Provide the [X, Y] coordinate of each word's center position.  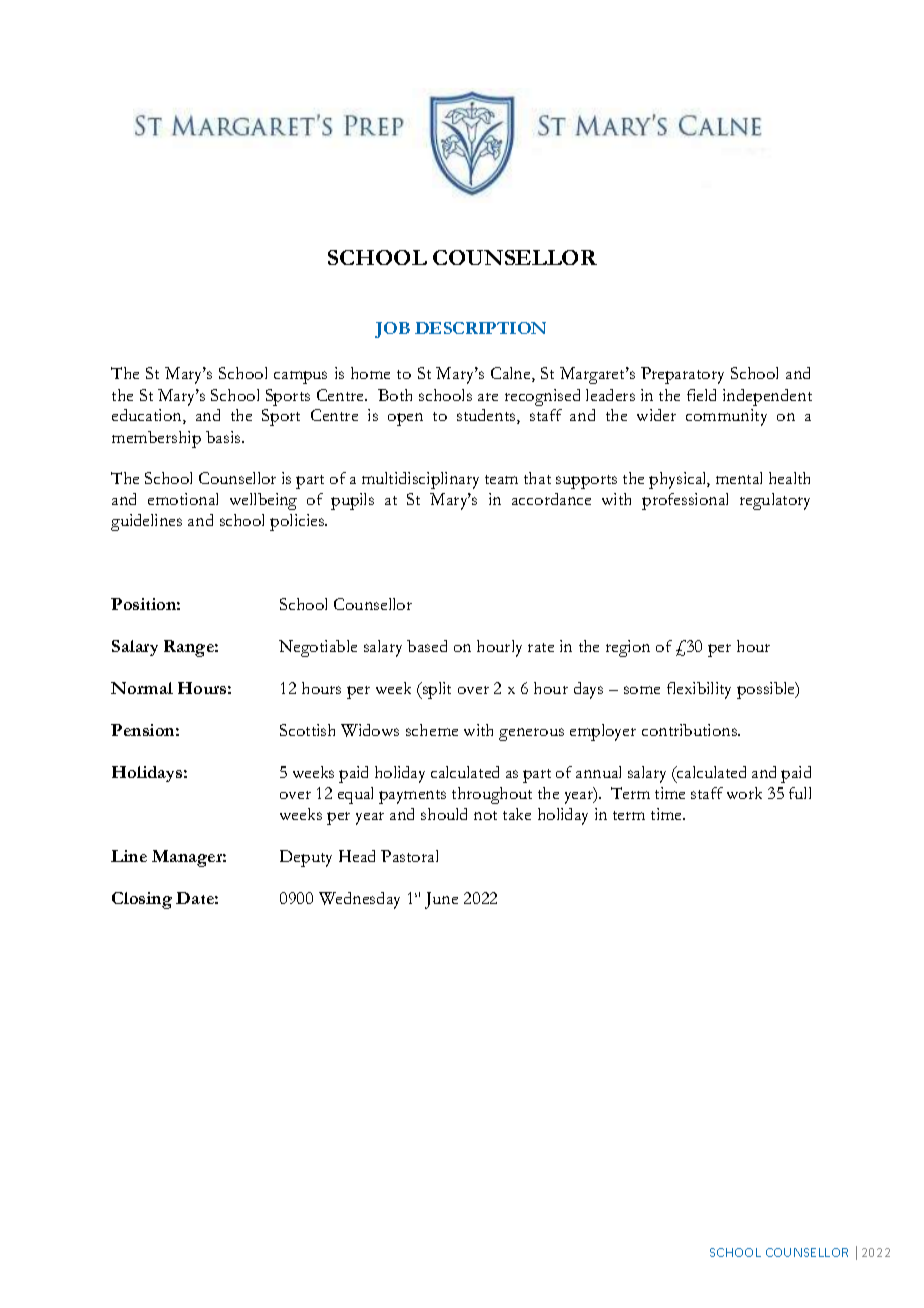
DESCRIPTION [480, 328]
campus [300, 377]
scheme [432, 730]
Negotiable [318, 648]
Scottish [307, 730]
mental [739, 478]
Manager [189, 858]
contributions [691, 730]
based [427, 646]
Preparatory [682, 375]
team [501, 479]
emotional [183, 499]
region [628, 648]
